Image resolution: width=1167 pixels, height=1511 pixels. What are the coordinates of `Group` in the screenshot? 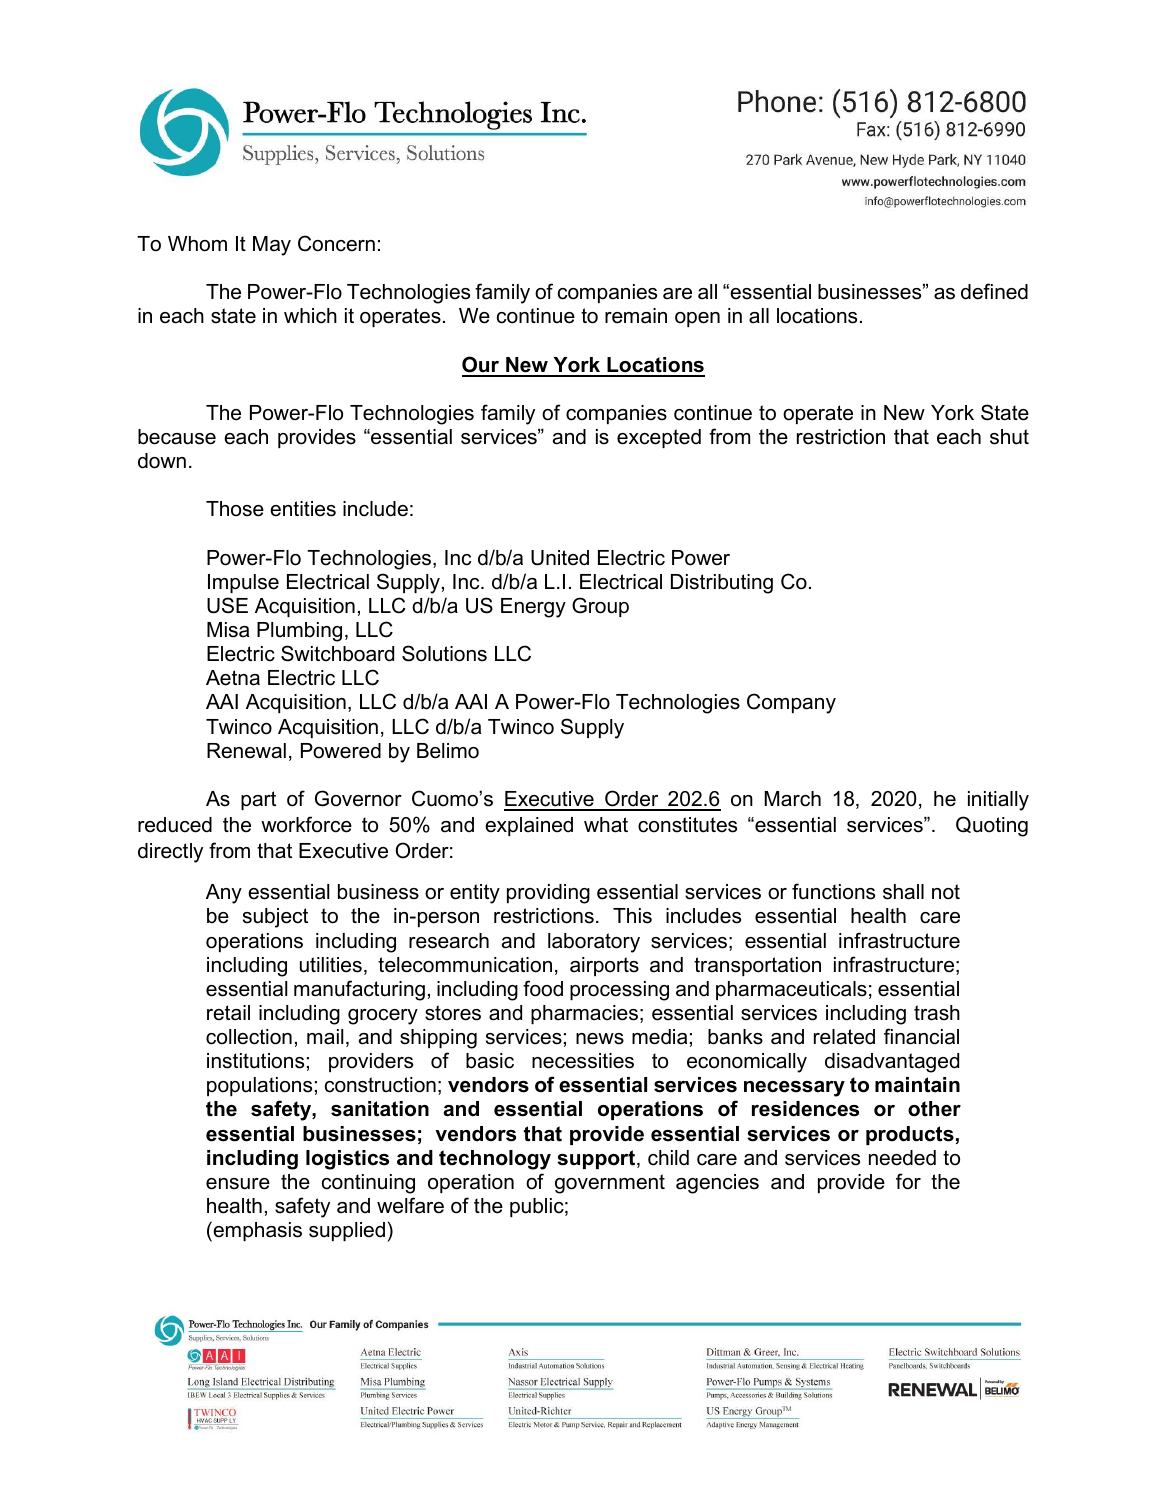 It's located at (600, 607).
